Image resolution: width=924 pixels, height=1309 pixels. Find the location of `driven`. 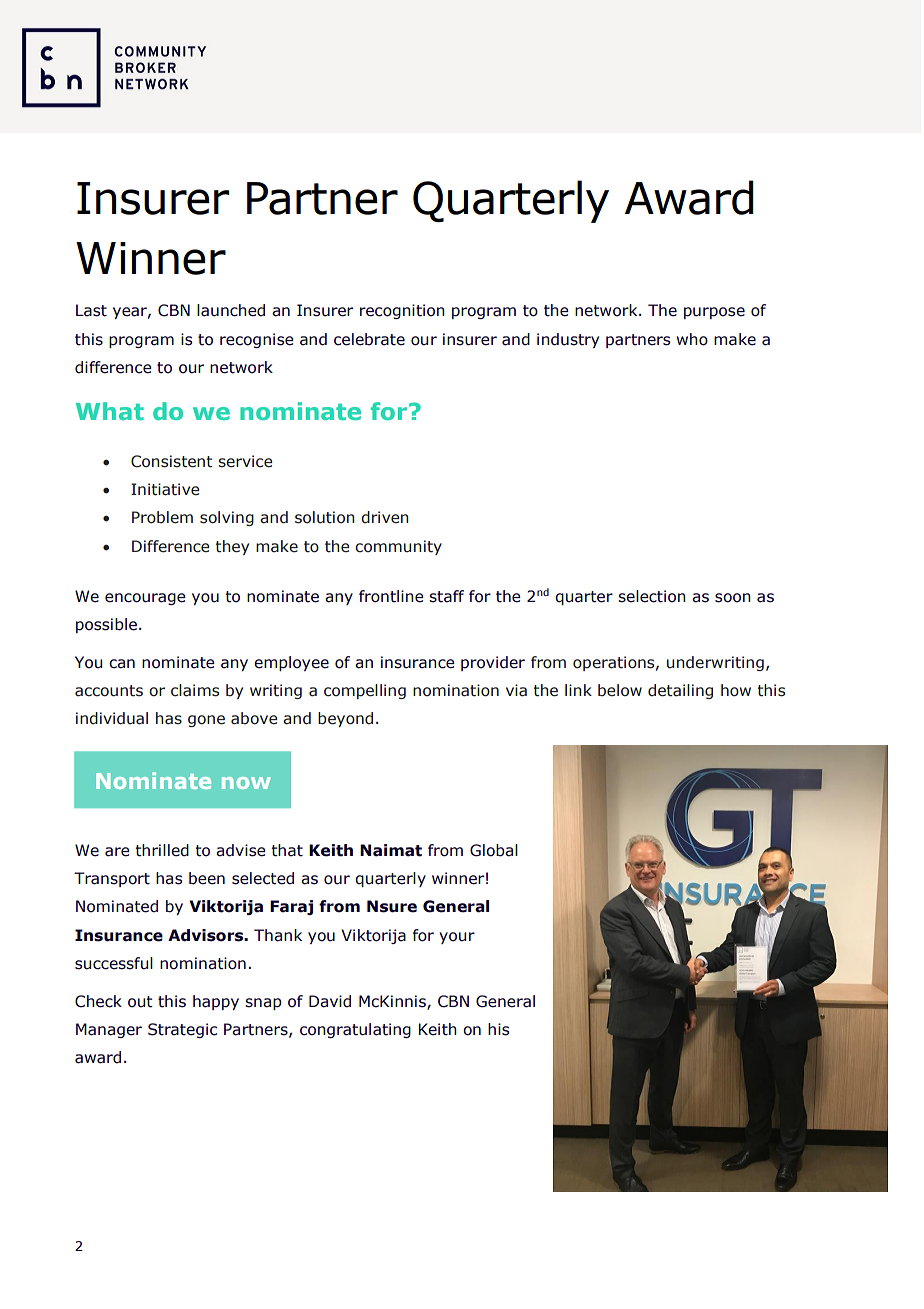

driven is located at coordinates (385, 517).
